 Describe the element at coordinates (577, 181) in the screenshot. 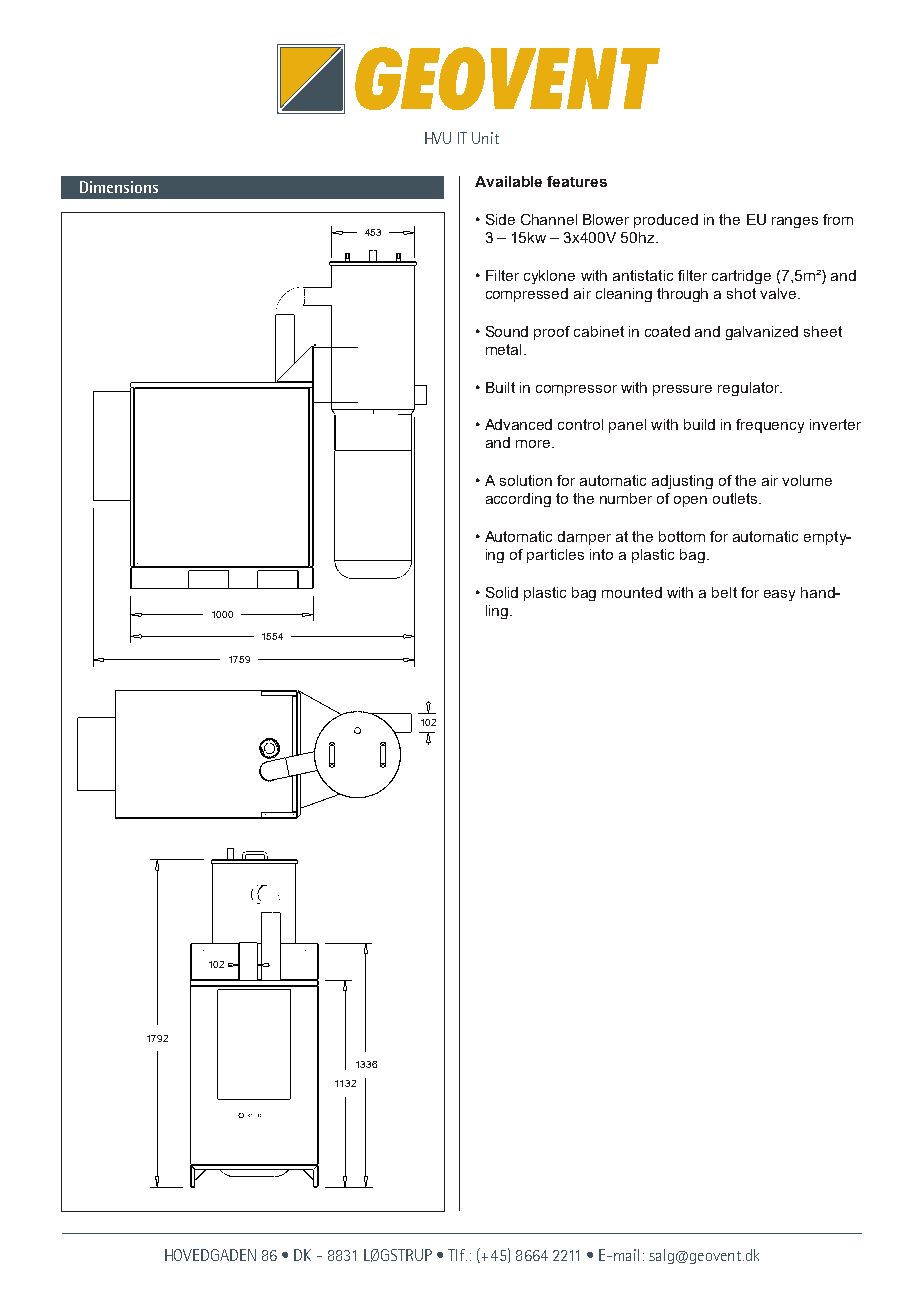

I see `features` at that location.
